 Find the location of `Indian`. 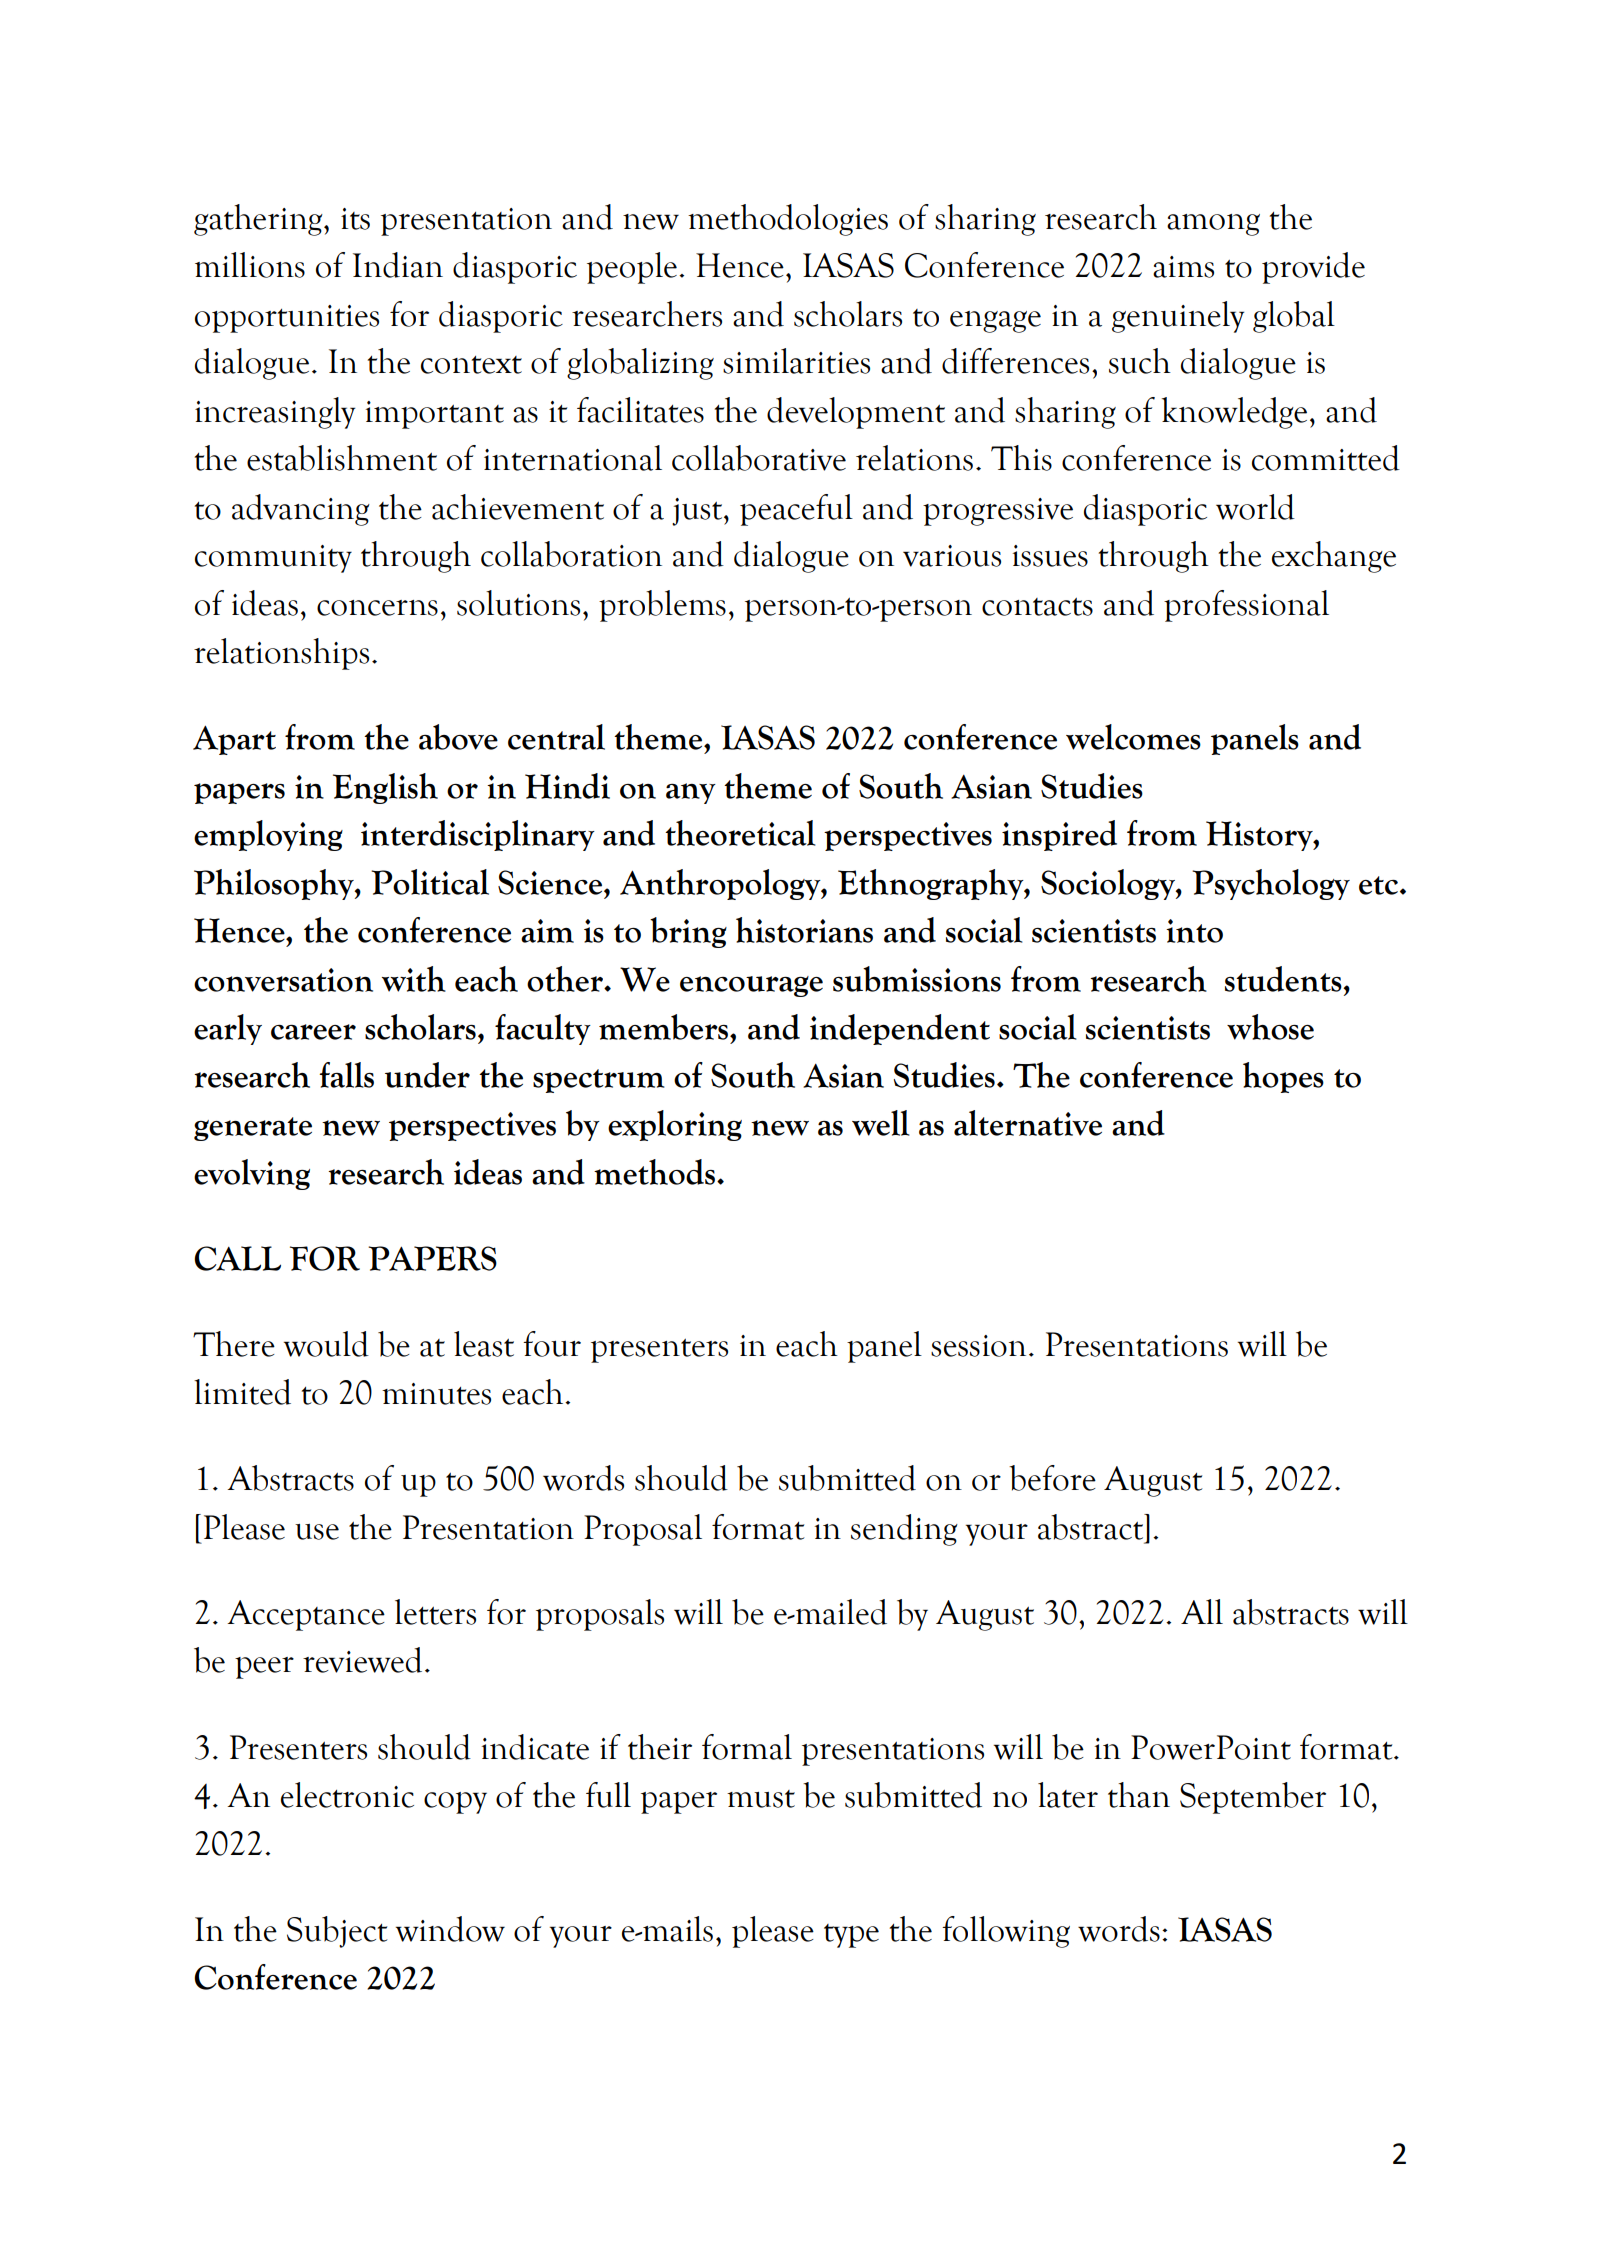

Indian is located at coordinates (398, 265).
